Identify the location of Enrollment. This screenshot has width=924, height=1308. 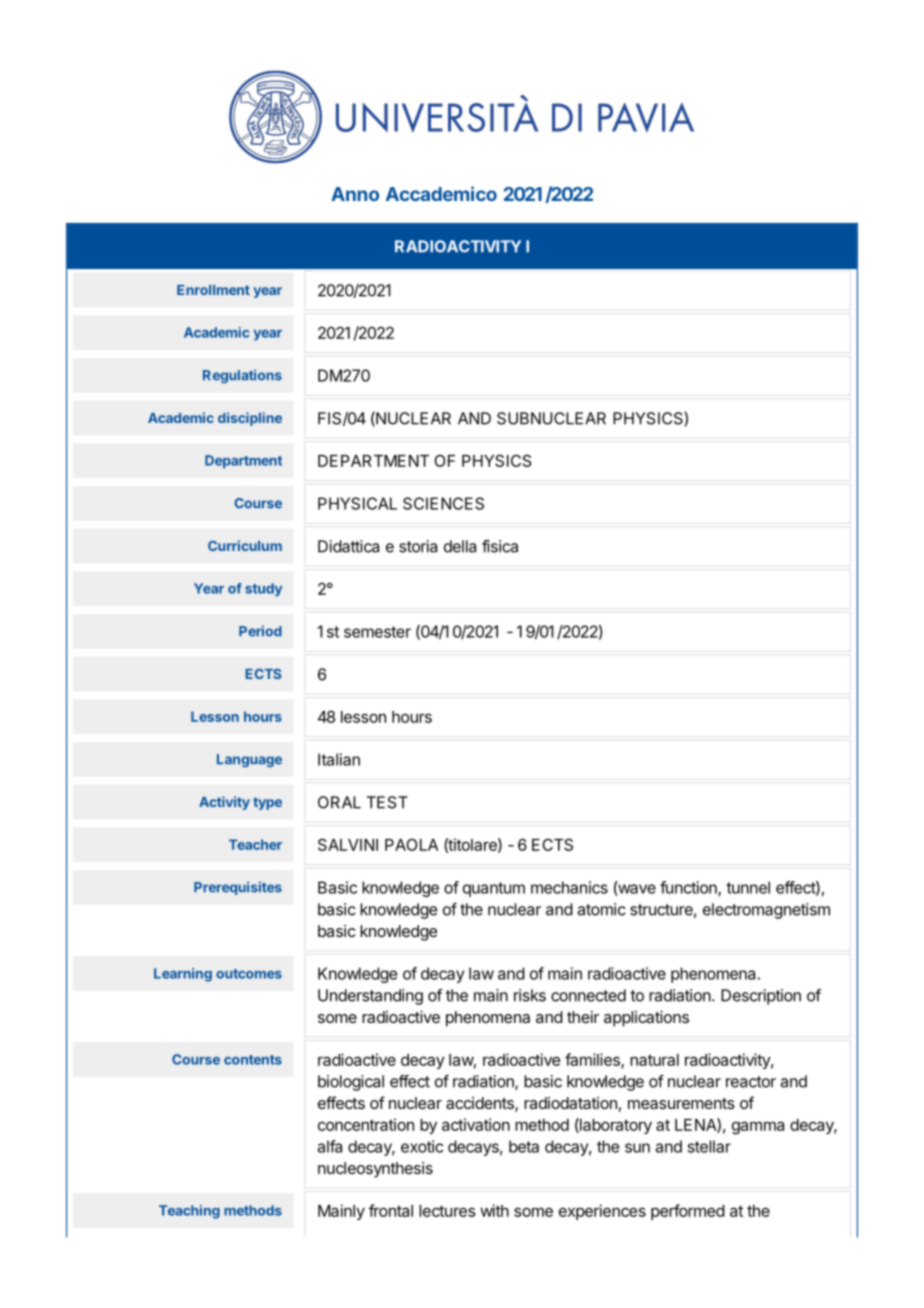
(213, 290).
